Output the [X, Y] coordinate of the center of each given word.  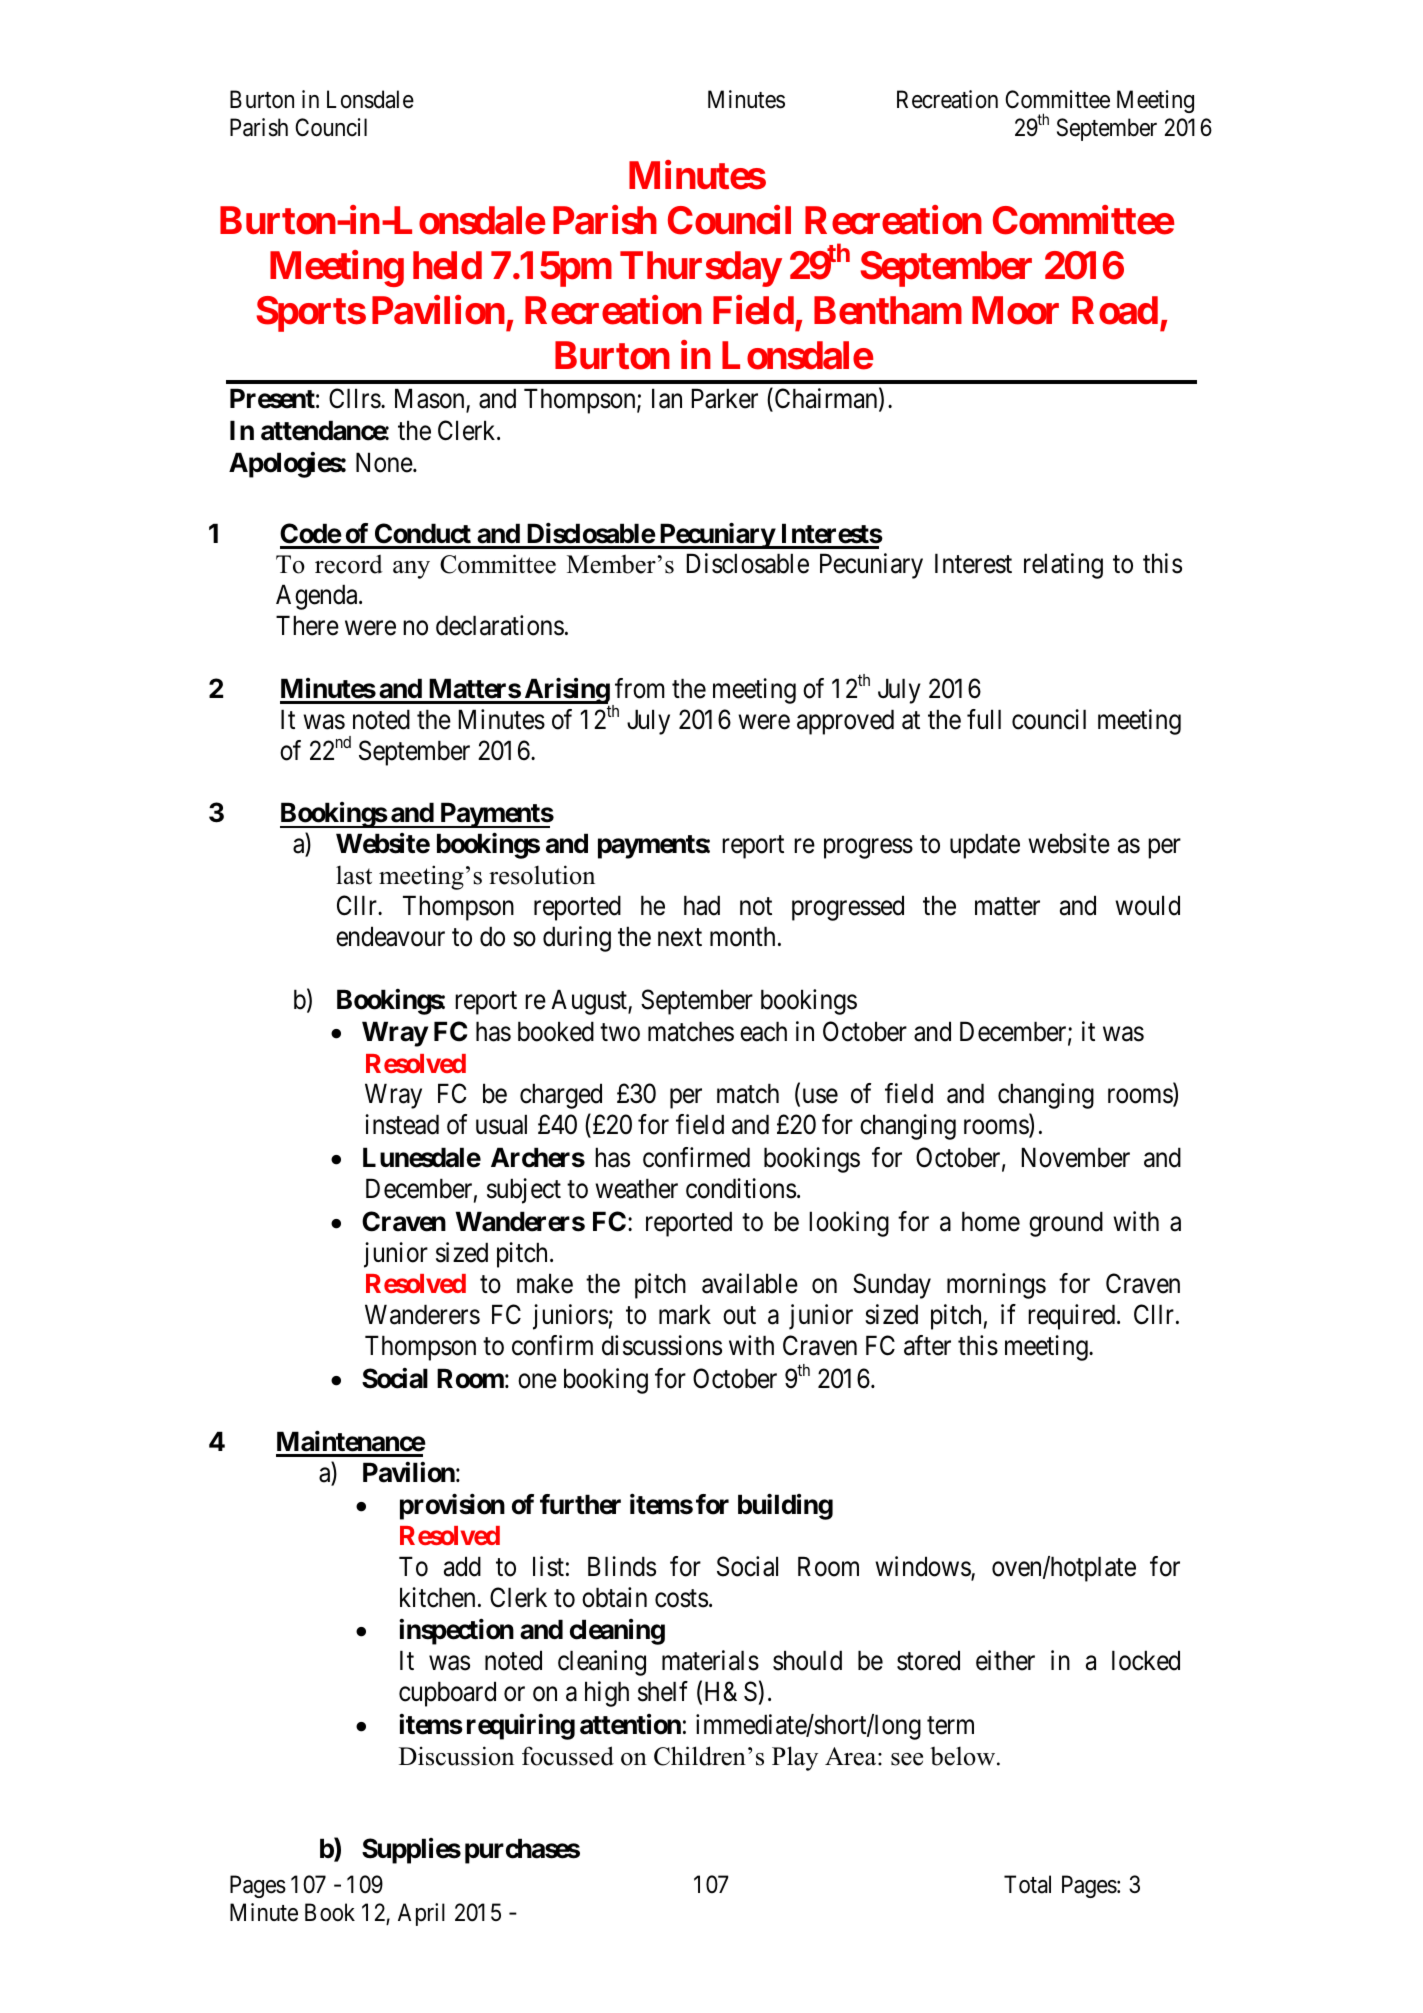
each [763, 1031]
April [421, 1914]
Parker [725, 398]
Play [795, 1758]
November [1076, 1157]
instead [402, 1124]
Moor [1015, 310]
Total [1027, 1884]
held [447, 265]
